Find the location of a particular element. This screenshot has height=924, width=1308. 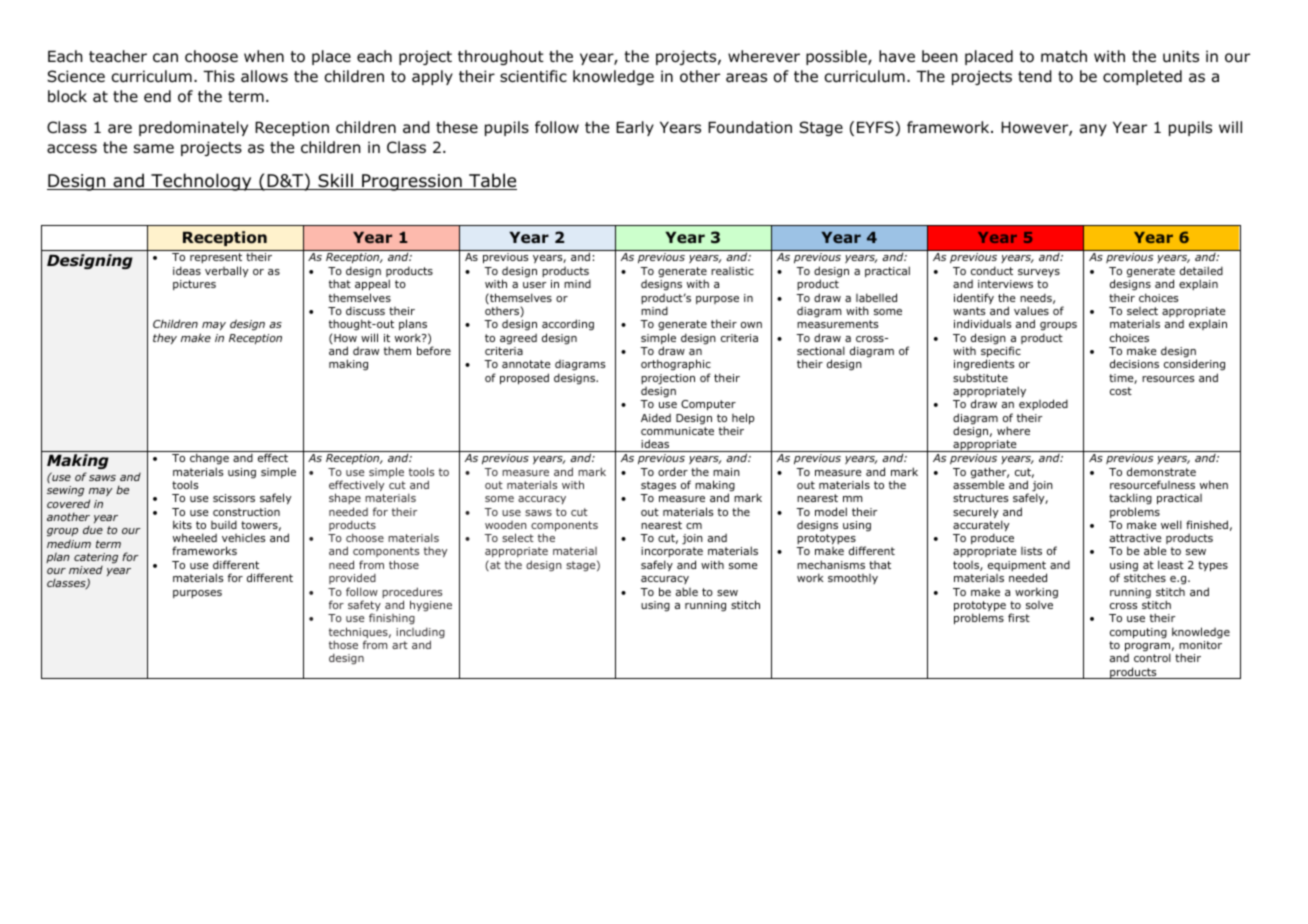

This is located at coordinates (219, 76).
